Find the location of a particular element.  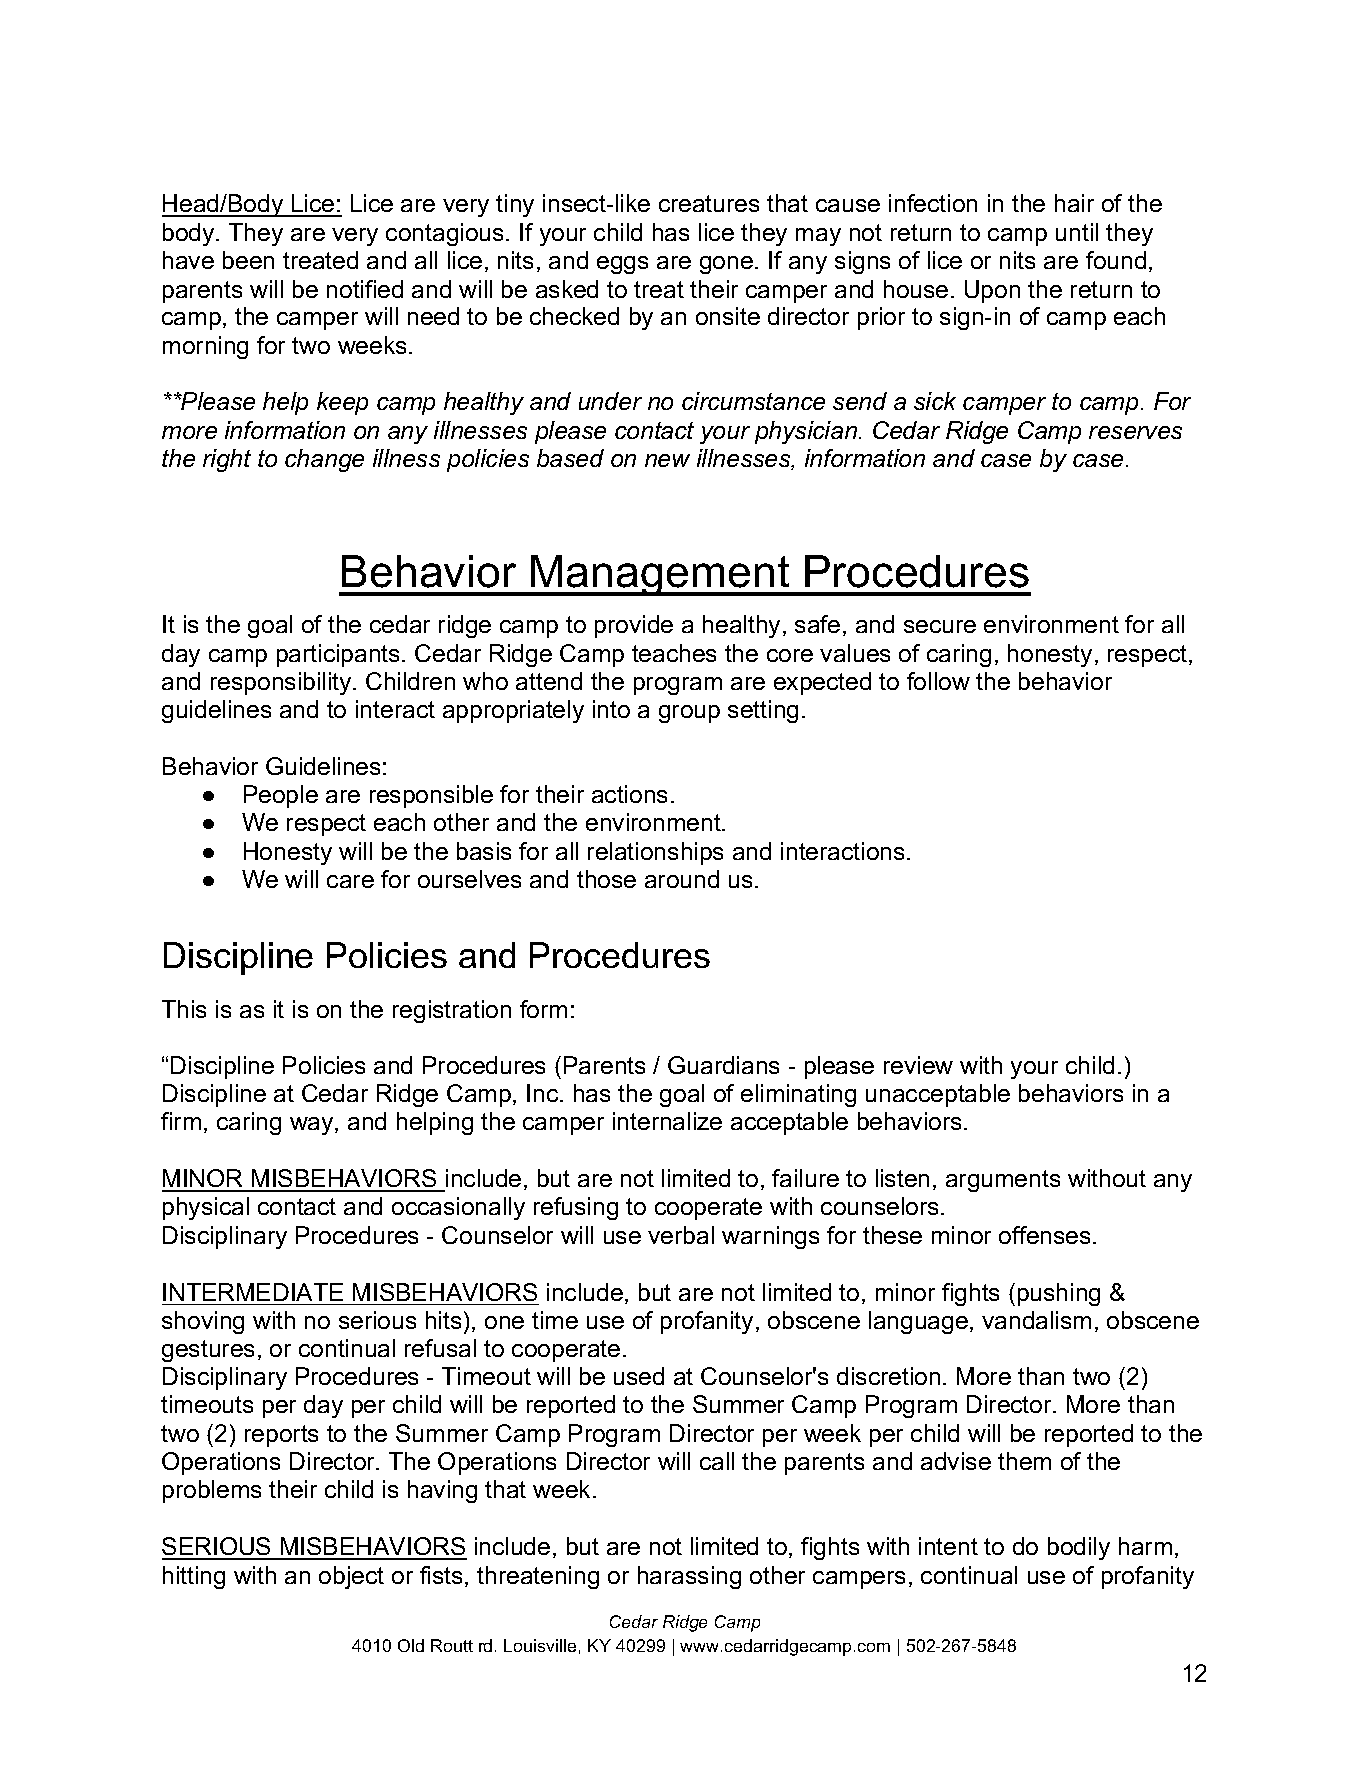

until is located at coordinates (1077, 232).
